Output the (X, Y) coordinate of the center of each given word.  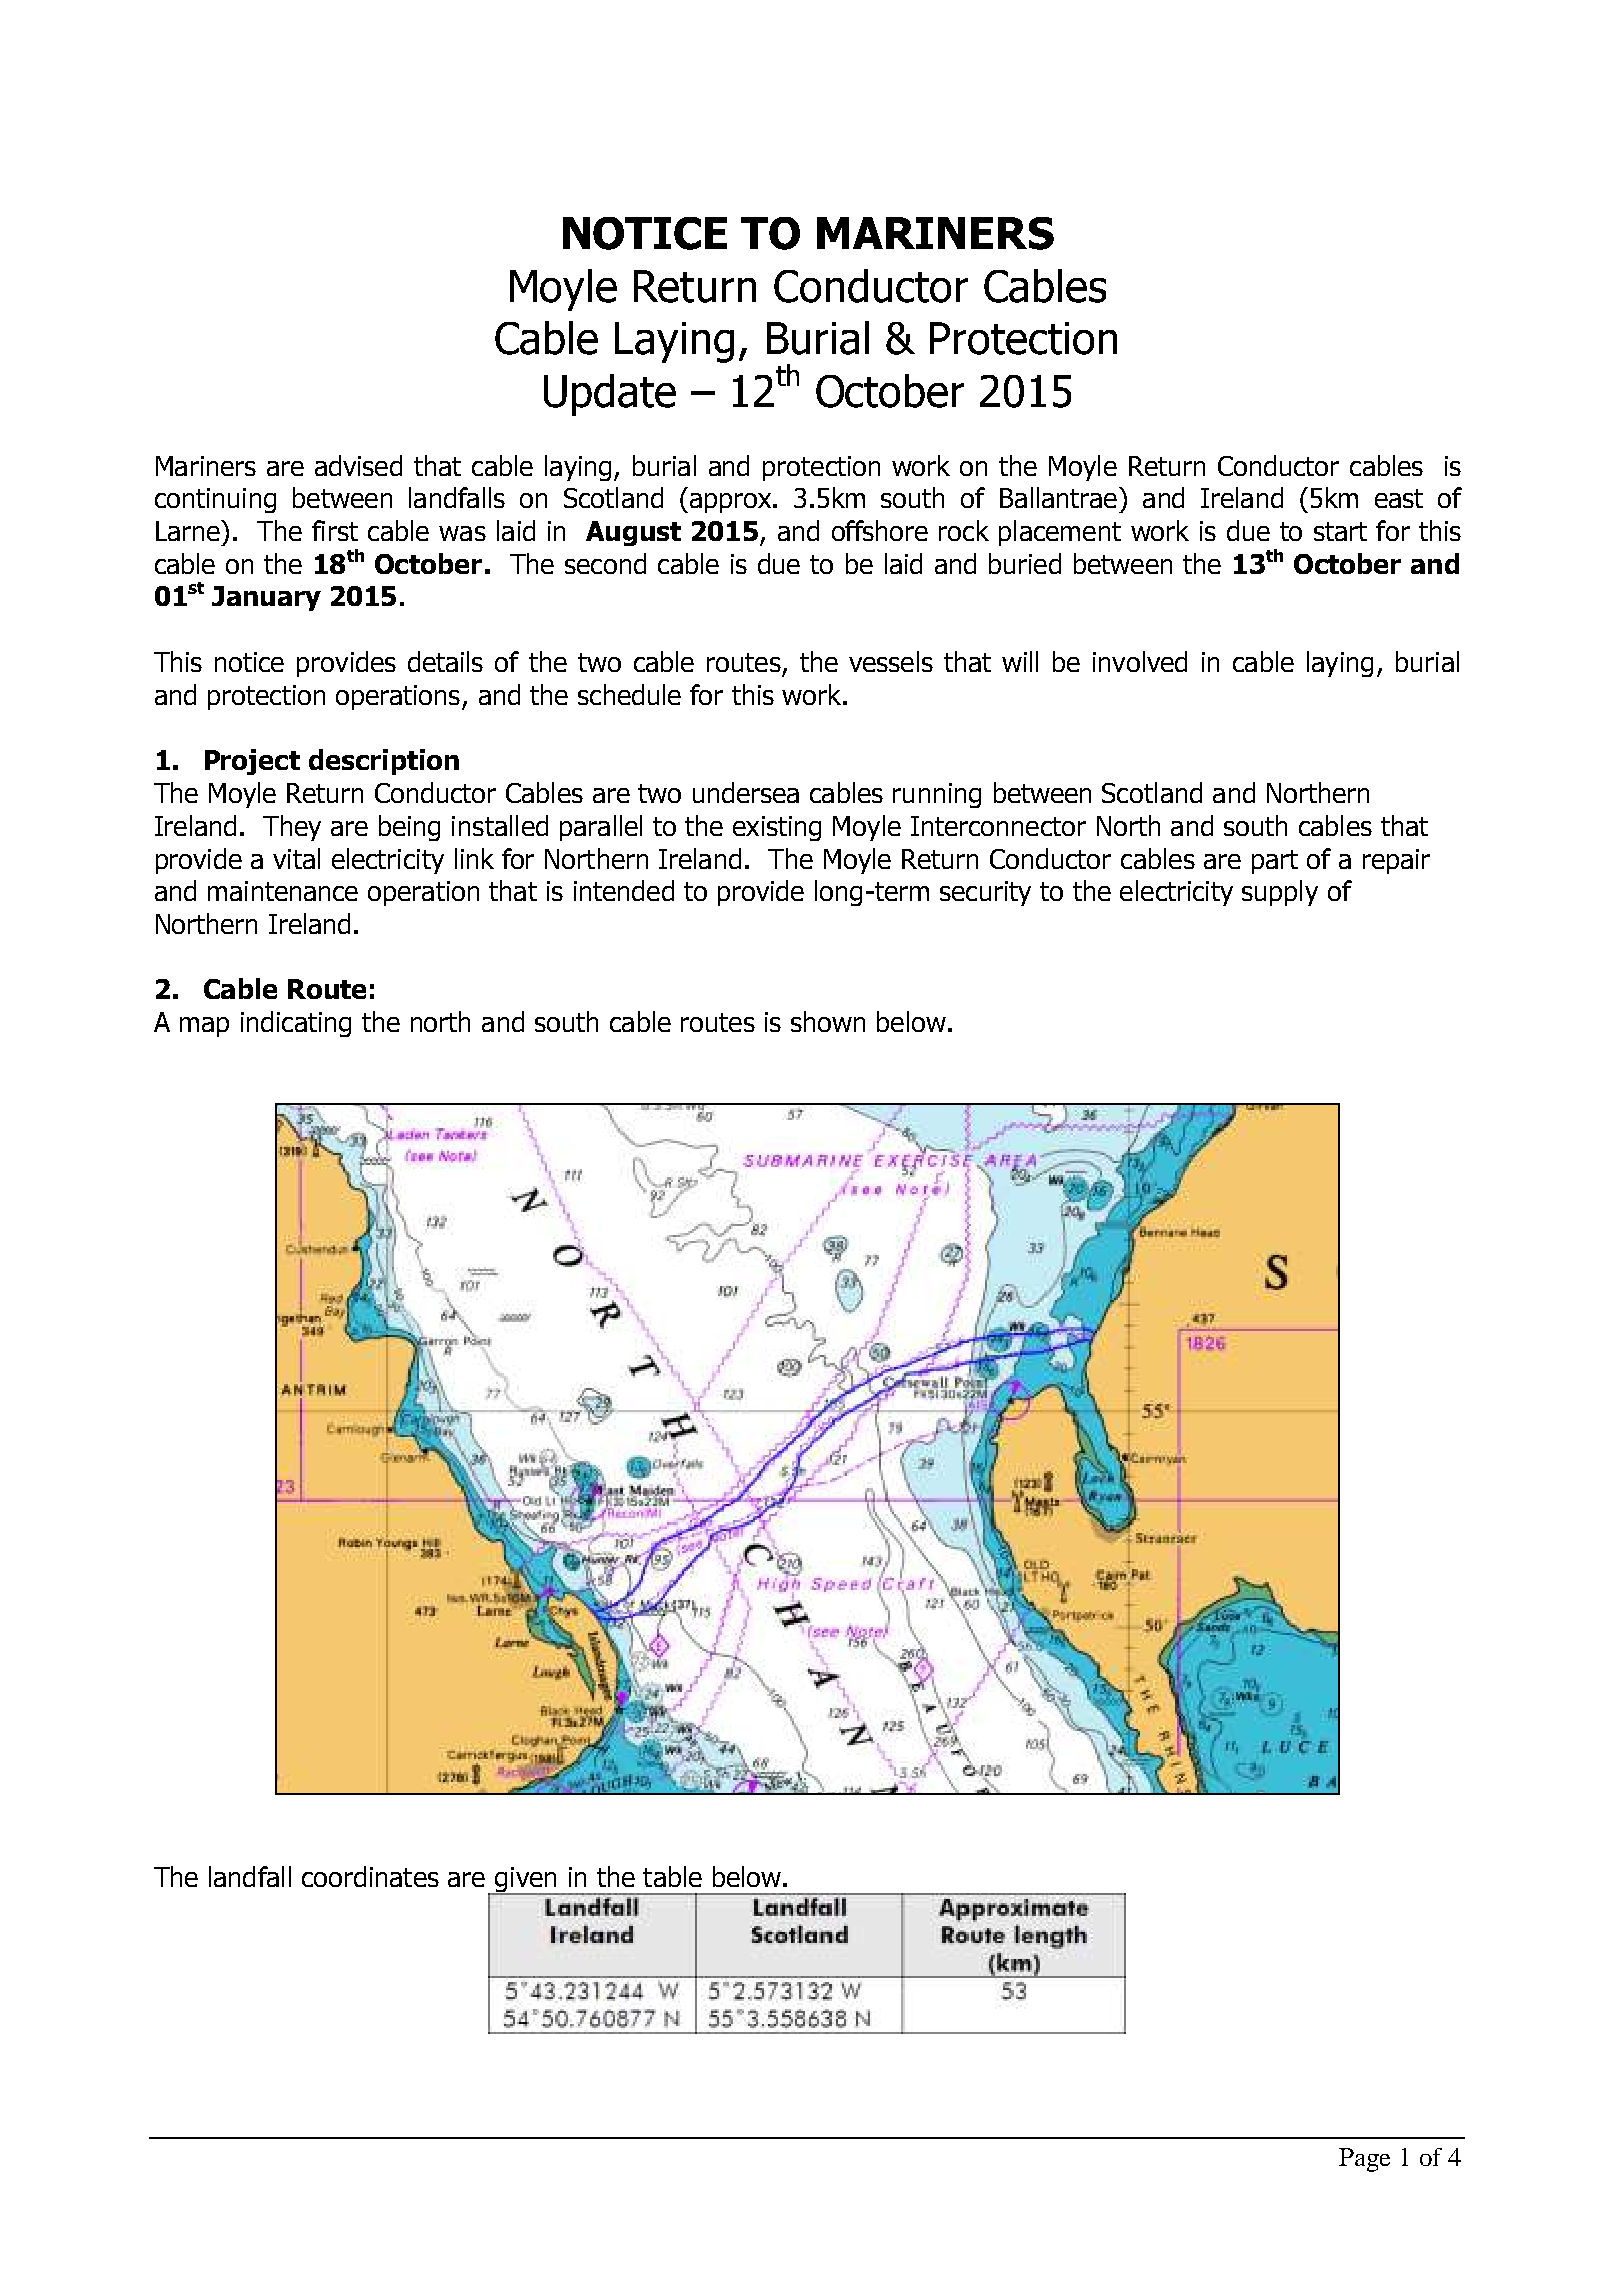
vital (296, 858)
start (1340, 531)
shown (828, 1021)
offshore (880, 530)
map (204, 1027)
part (1275, 862)
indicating (296, 1024)
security (985, 893)
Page (1364, 2160)
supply (1280, 893)
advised (358, 465)
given (526, 1881)
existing (777, 828)
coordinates (370, 1876)
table (672, 1876)
